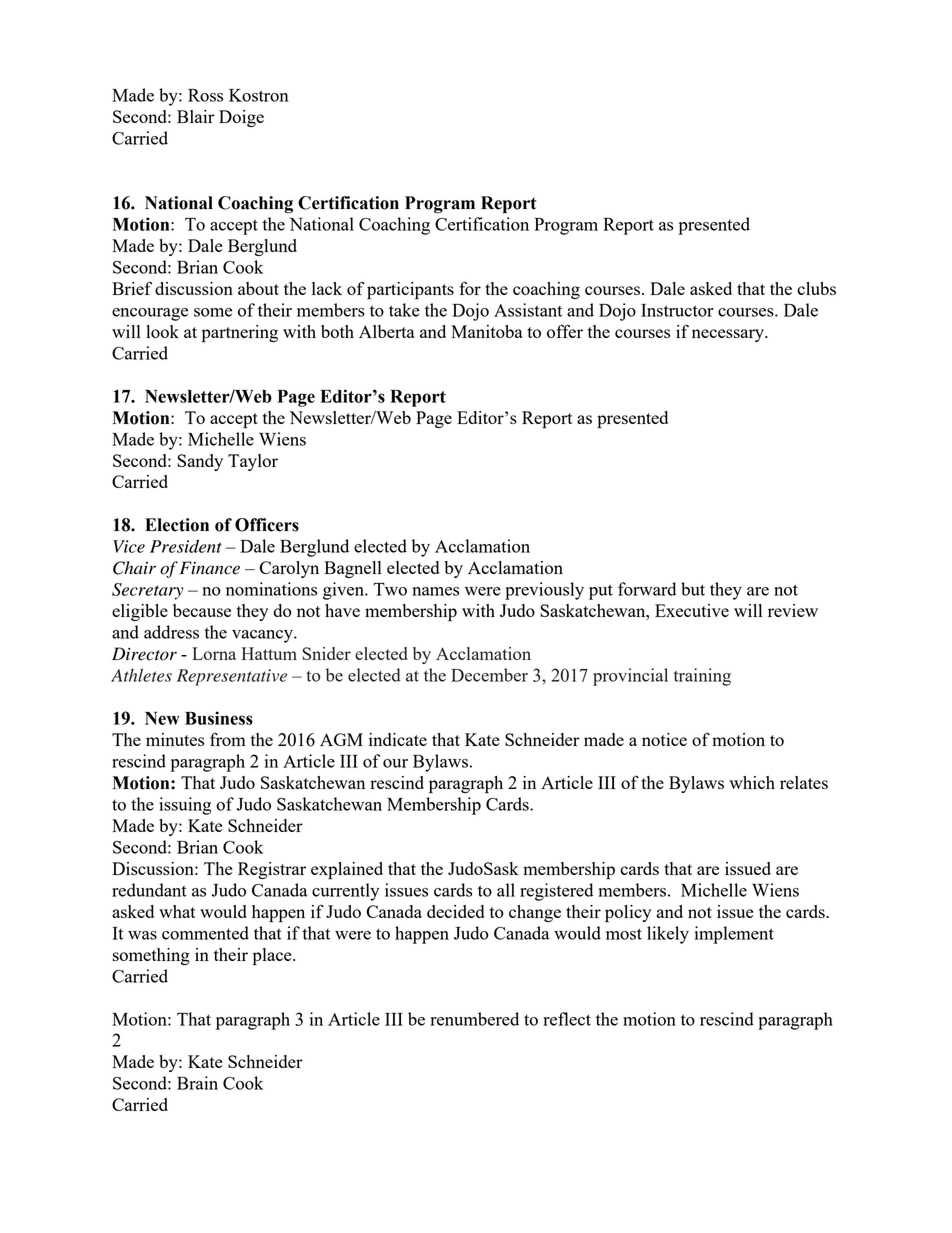 Image resolution: width=952 pixels, height=1233 pixels. Describe the element at coordinates (693, 589) in the image. I see `but` at that location.
